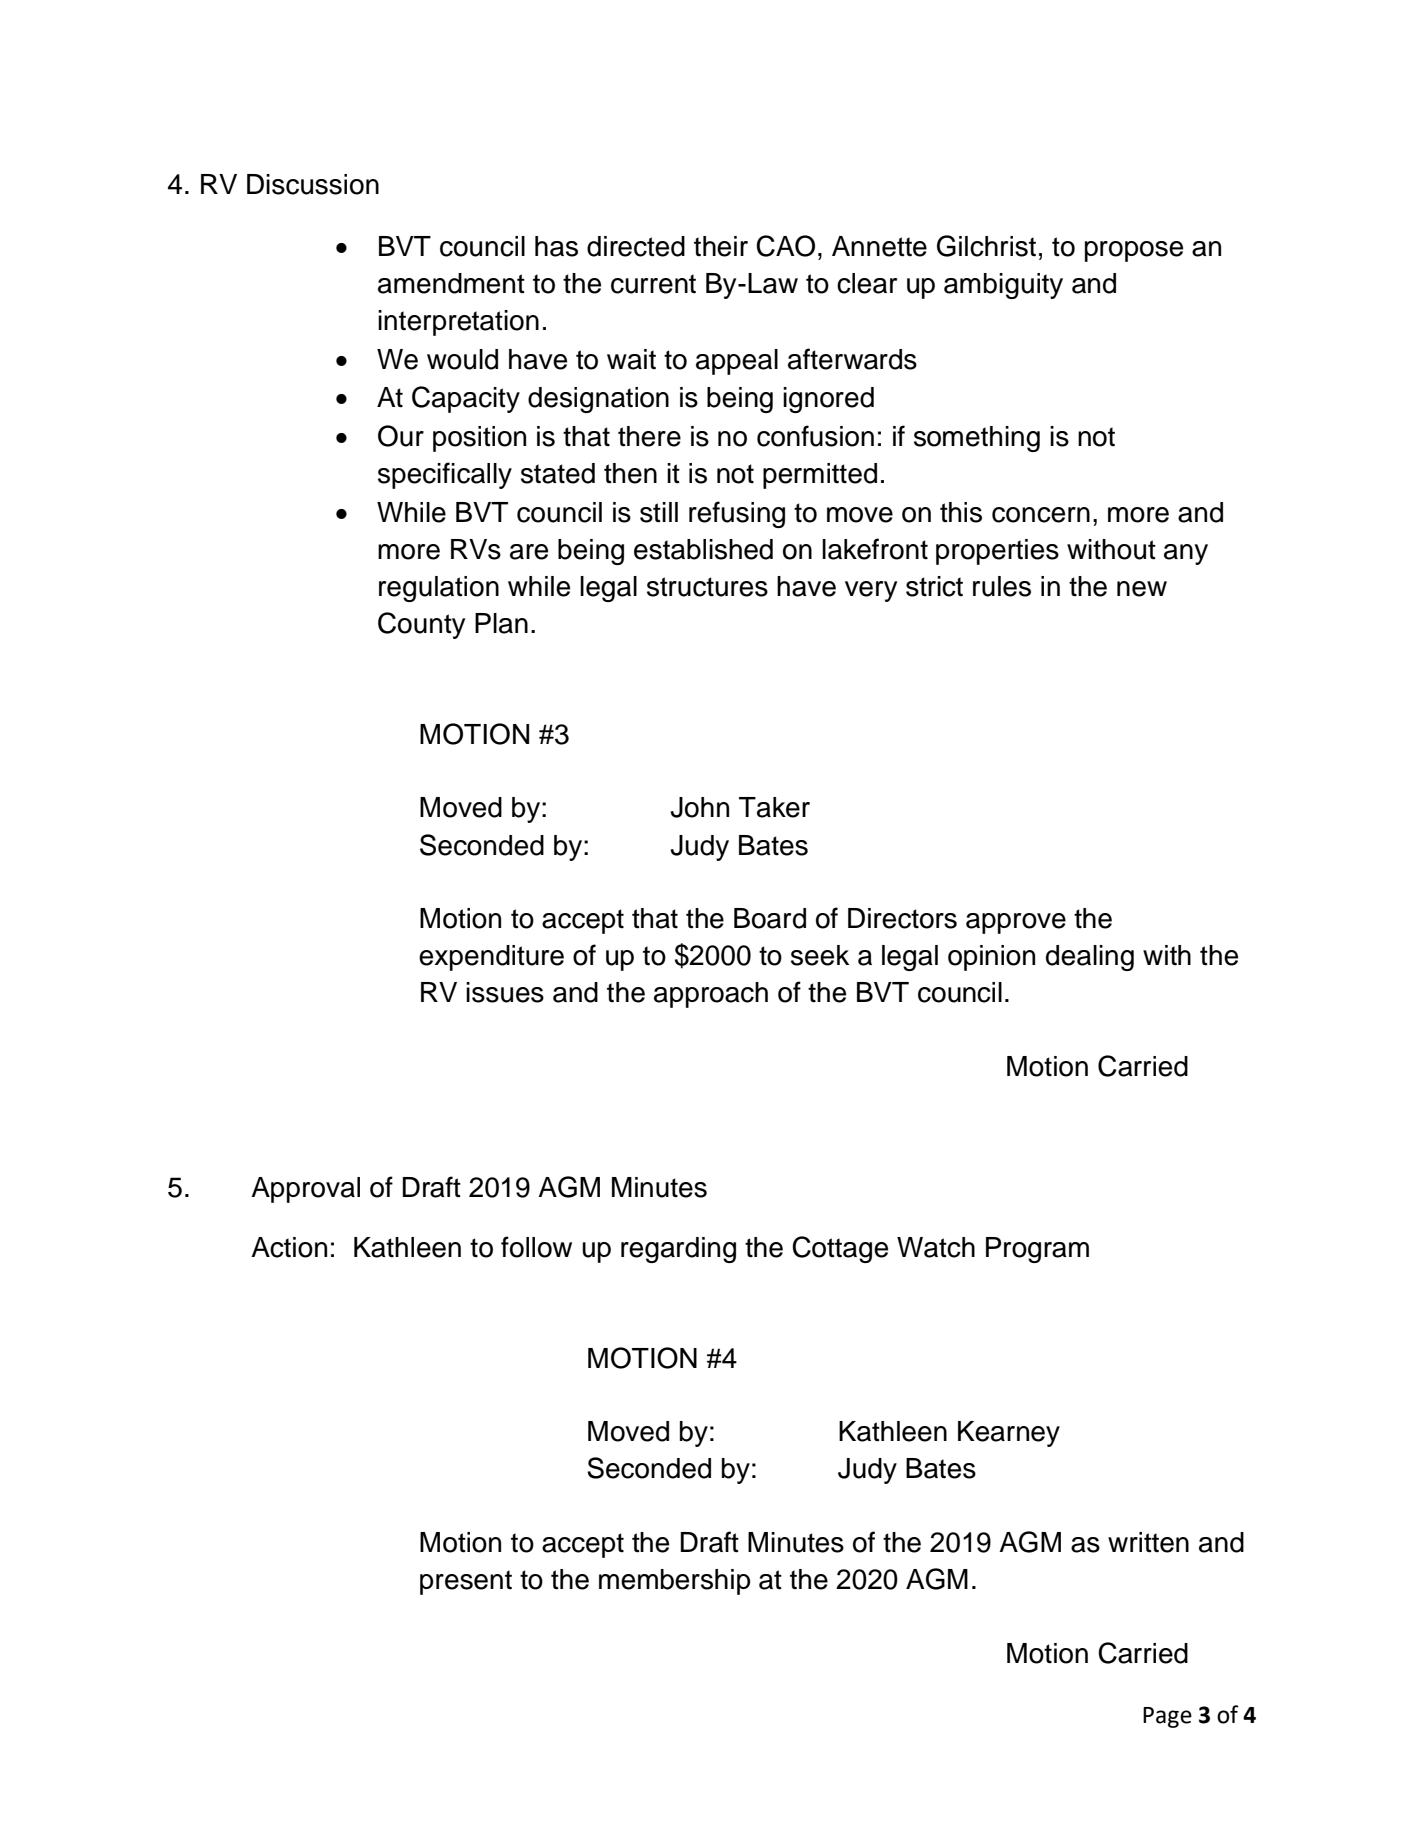  I want to click on Taker, so click(774, 807).
